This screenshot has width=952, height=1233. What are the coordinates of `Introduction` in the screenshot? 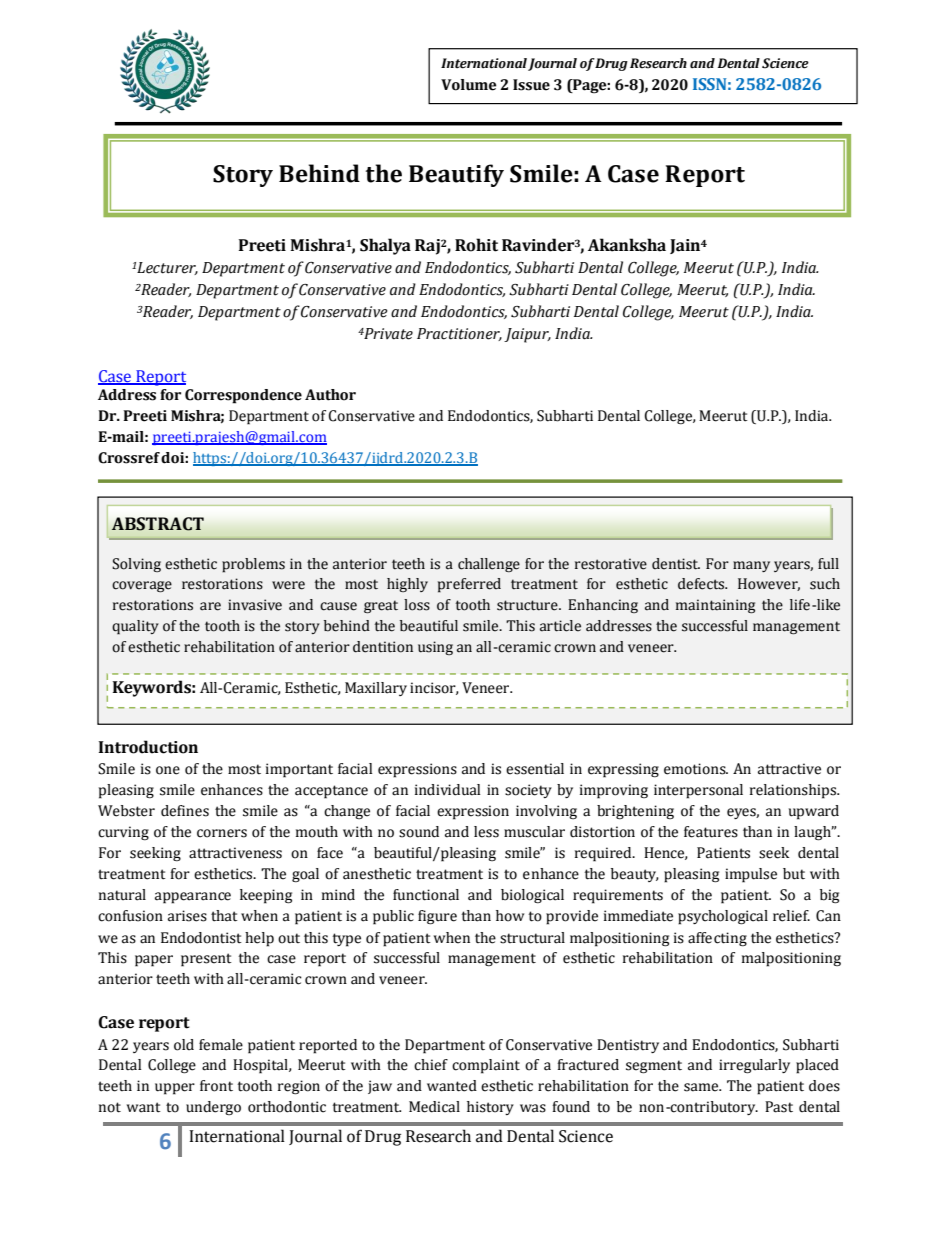 It's located at (148, 747).
